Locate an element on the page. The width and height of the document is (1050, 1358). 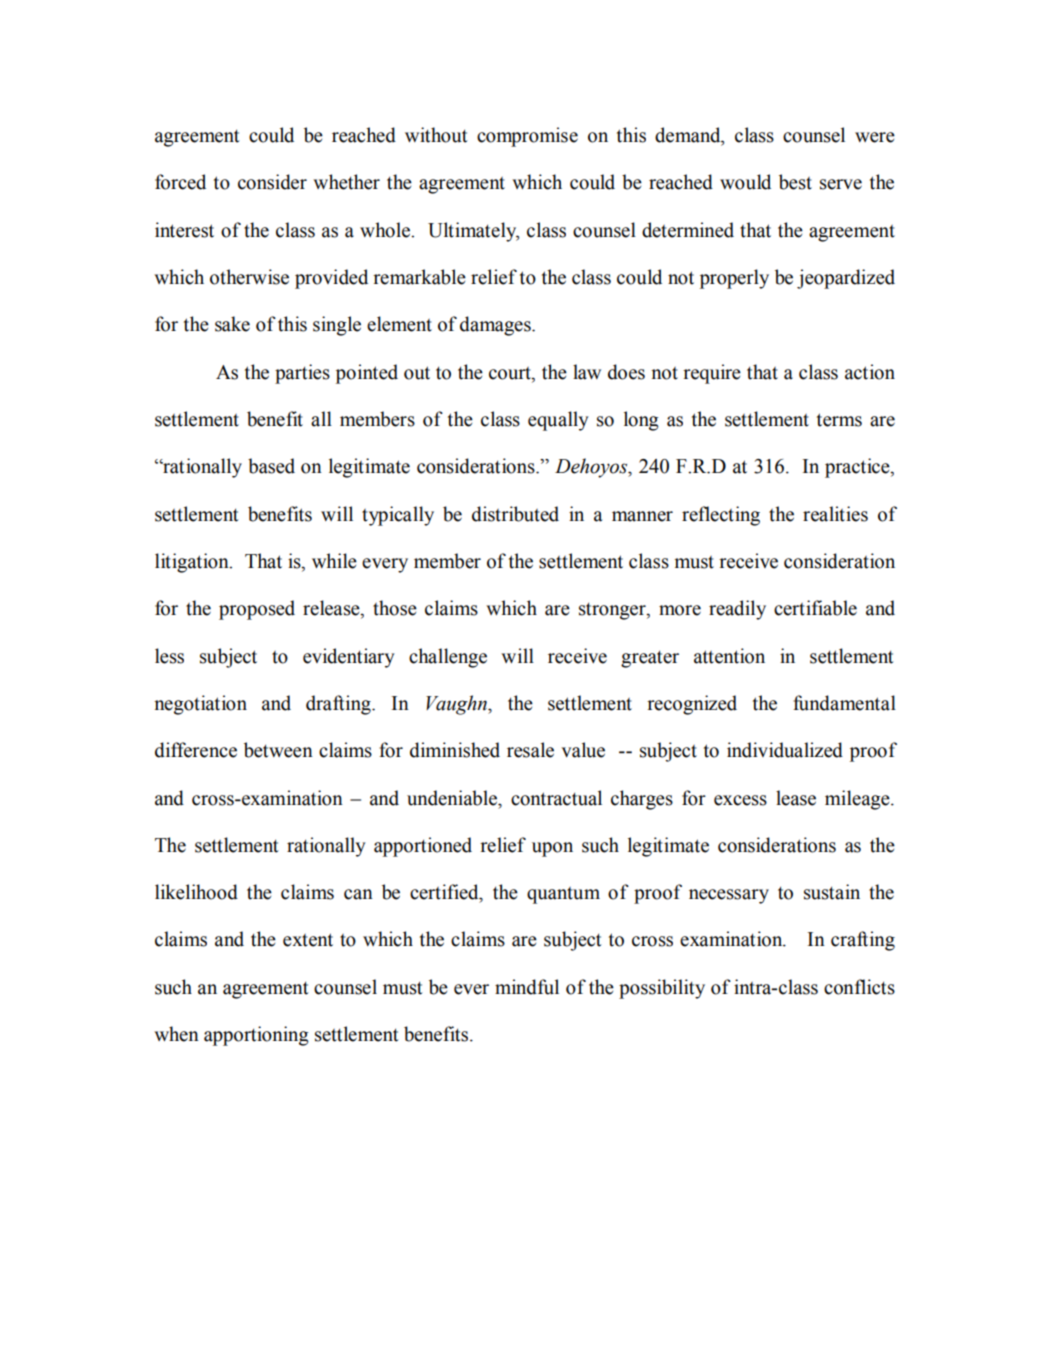
proposed is located at coordinates (257, 610).
